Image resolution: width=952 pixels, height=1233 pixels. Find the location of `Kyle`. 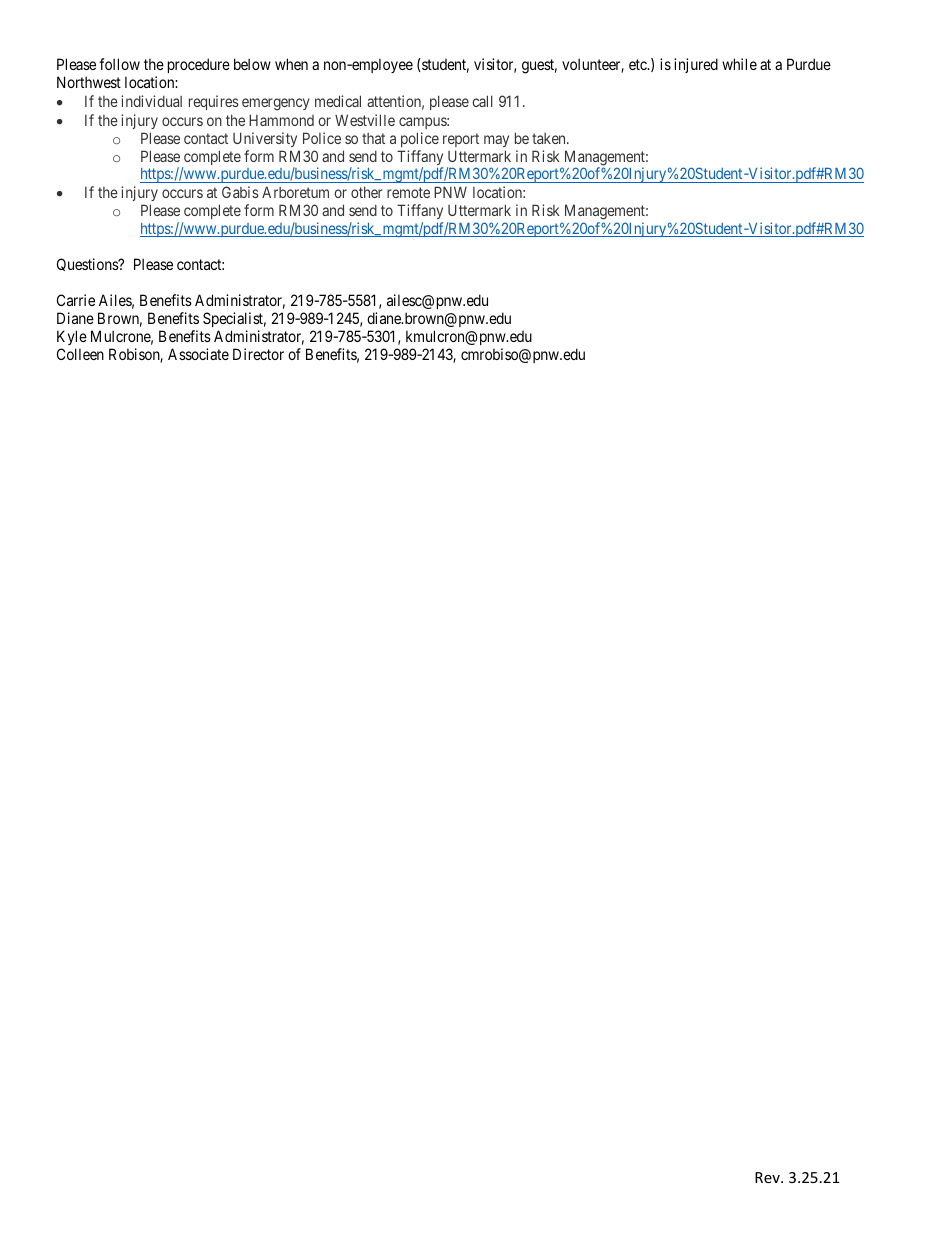

Kyle is located at coordinates (72, 337).
